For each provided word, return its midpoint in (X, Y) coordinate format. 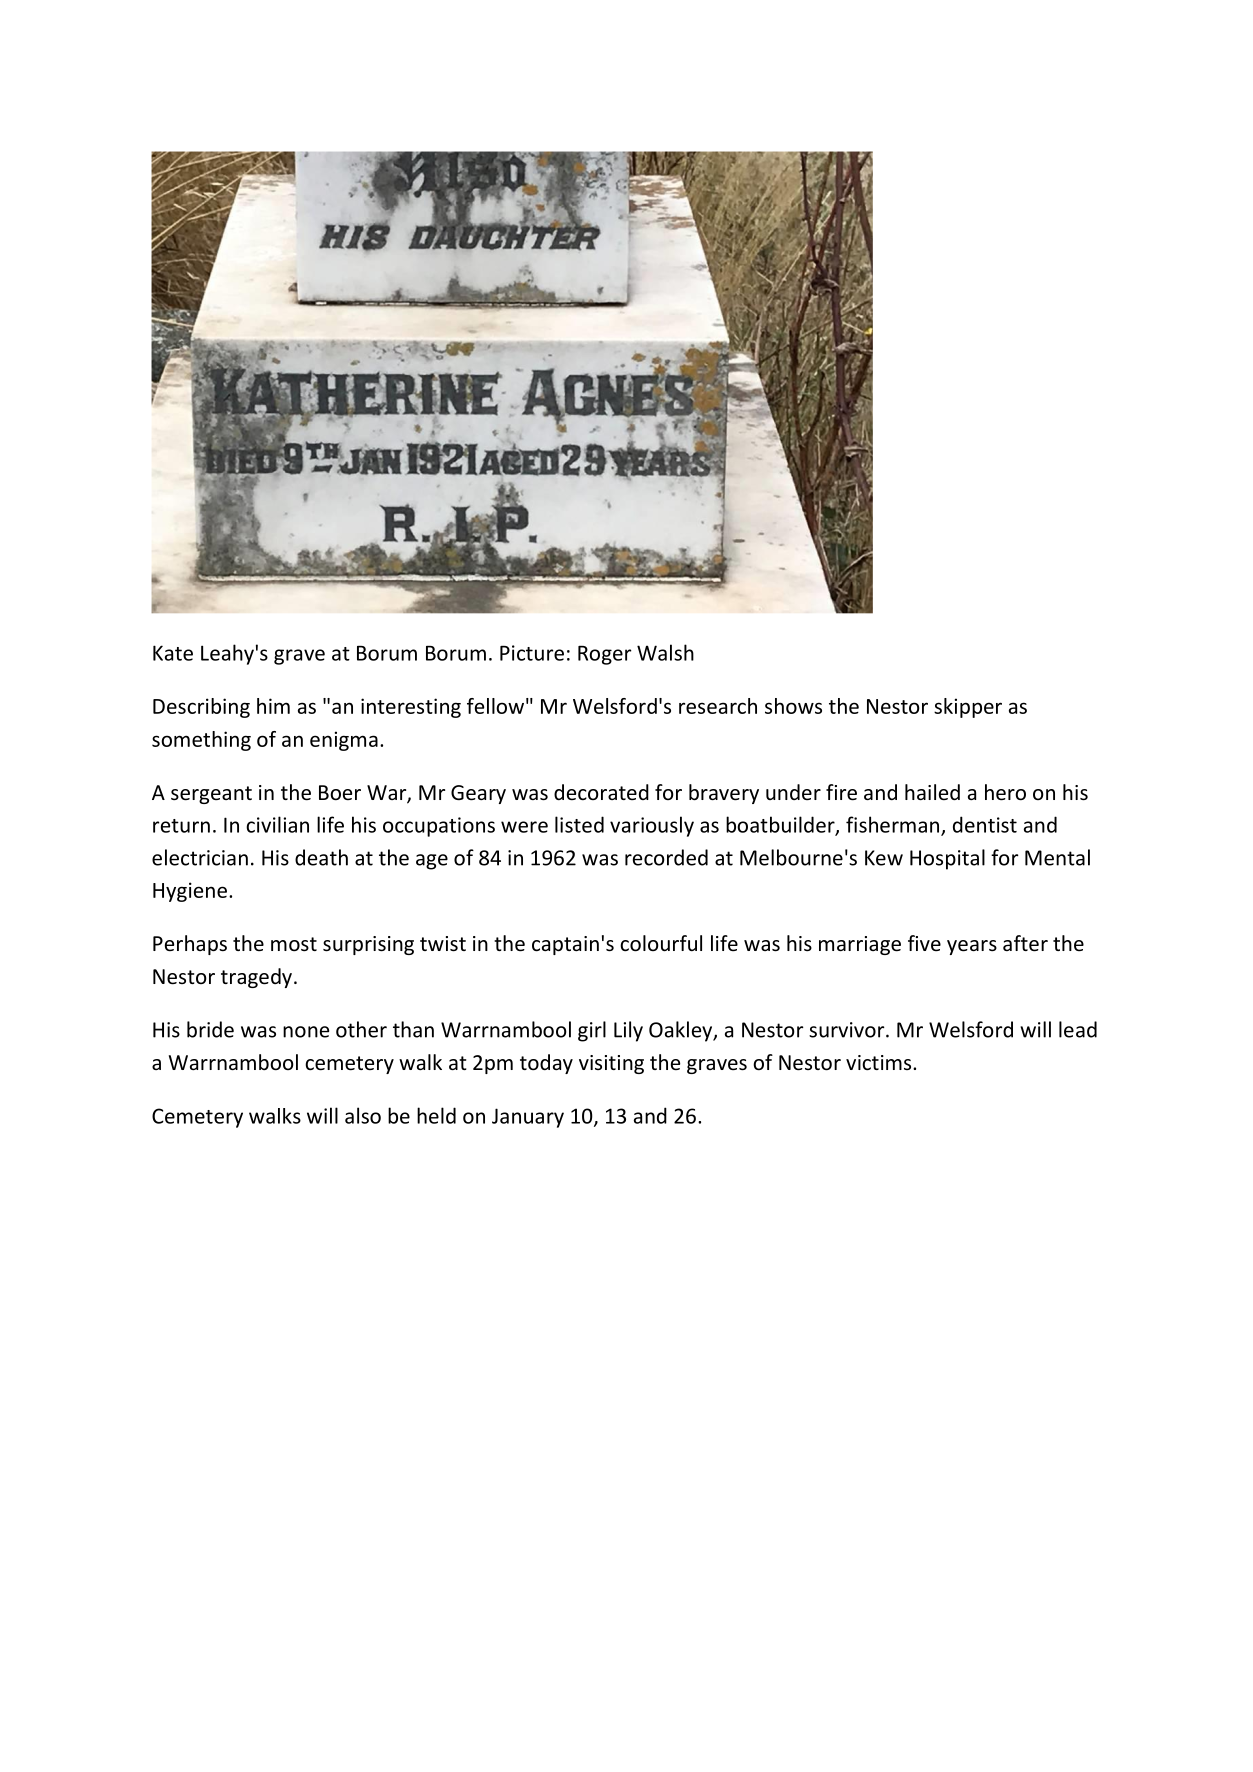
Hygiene (190, 892)
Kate (173, 653)
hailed (932, 792)
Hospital (947, 859)
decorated (601, 792)
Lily (628, 1031)
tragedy (256, 978)
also (363, 1115)
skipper (968, 708)
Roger (604, 655)
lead (1078, 1029)
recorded (666, 857)
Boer (340, 793)
